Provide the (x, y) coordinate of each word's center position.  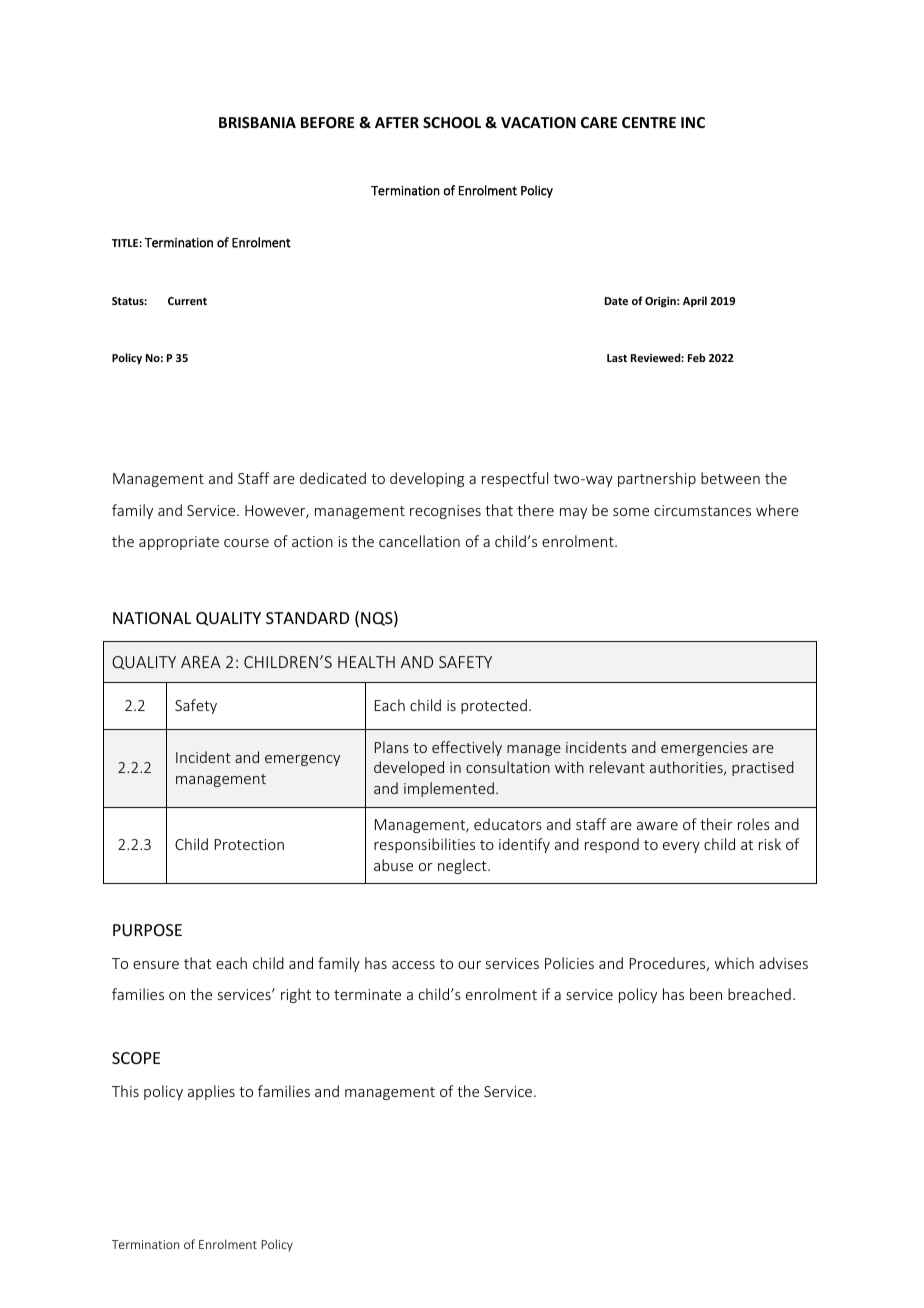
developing (427, 479)
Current (187, 301)
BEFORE (327, 122)
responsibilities (424, 845)
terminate (367, 994)
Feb (696, 357)
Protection (249, 844)
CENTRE (649, 122)
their (716, 824)
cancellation (419, 541)
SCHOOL (452, 122)
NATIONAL (152, 618)
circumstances (702, 510)
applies (211, 1092)
